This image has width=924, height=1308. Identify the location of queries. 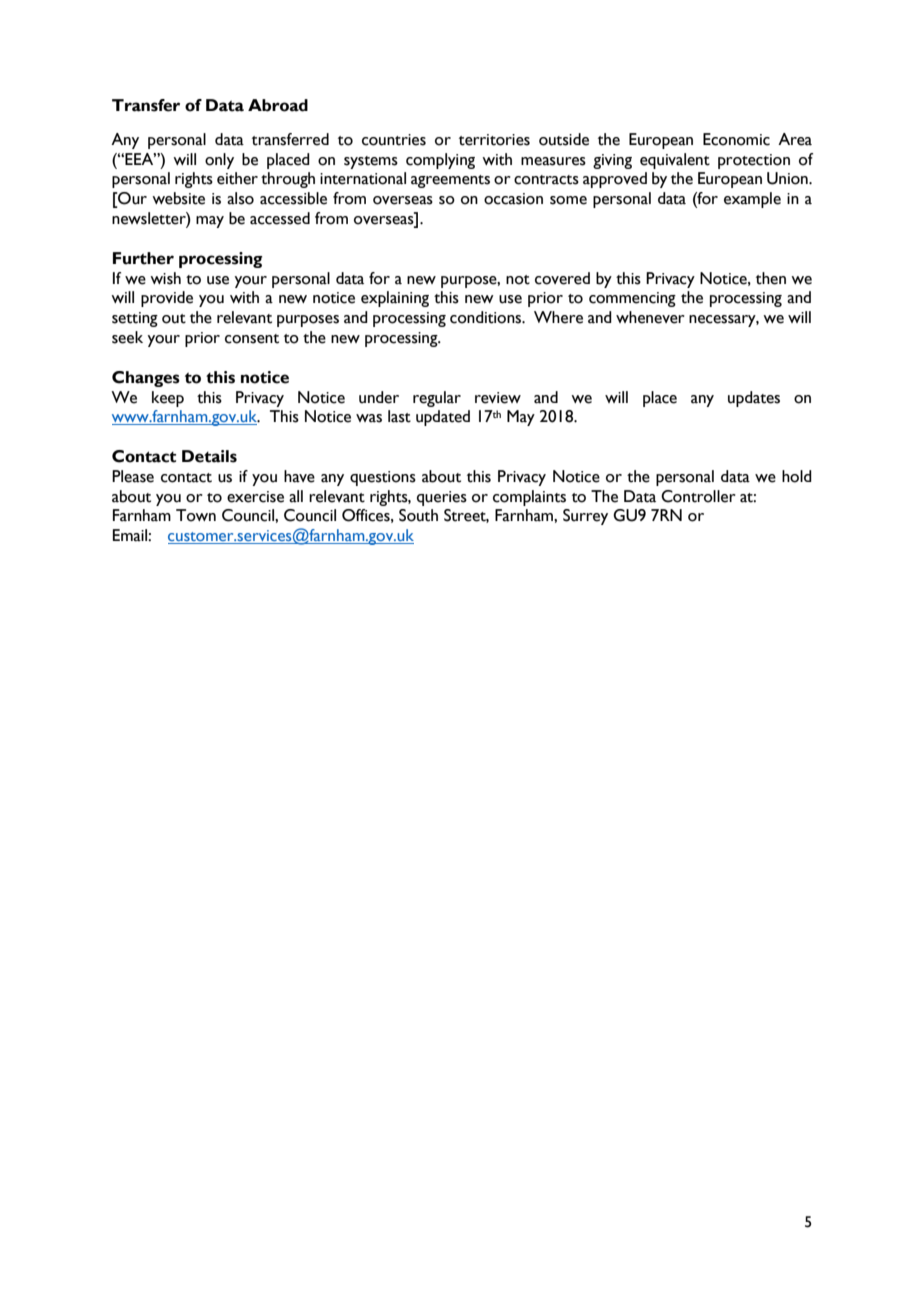
(442, 498).
